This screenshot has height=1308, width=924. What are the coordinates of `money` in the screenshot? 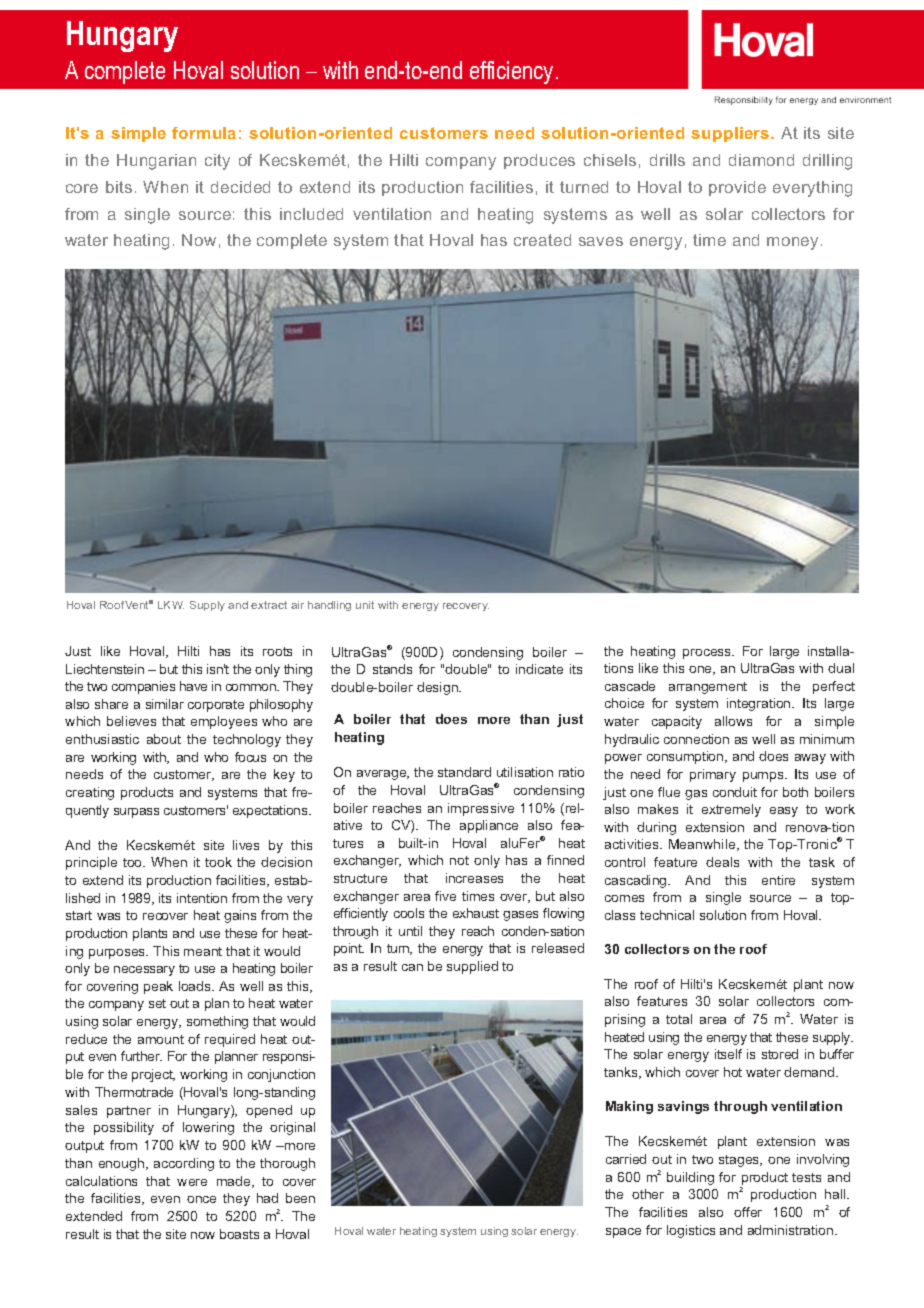 It's located at (794, 243).
